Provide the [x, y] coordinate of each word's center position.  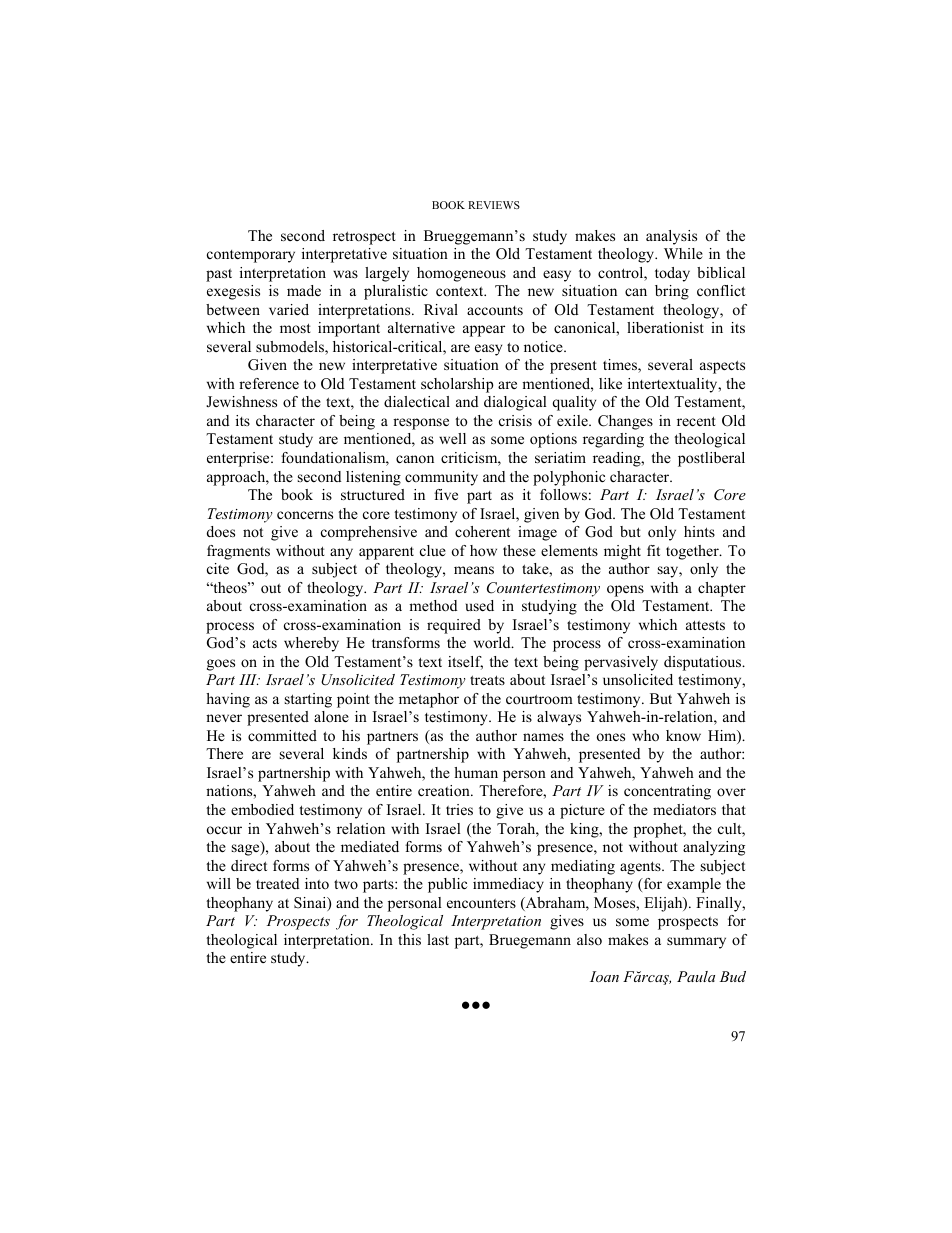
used [480, 605]
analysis [671, 237]
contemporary [251, 256]
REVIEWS [494, 205]
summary [696, 943]
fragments [238, 552]
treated [277, 883]
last [438, 939]
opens [625, 591]
